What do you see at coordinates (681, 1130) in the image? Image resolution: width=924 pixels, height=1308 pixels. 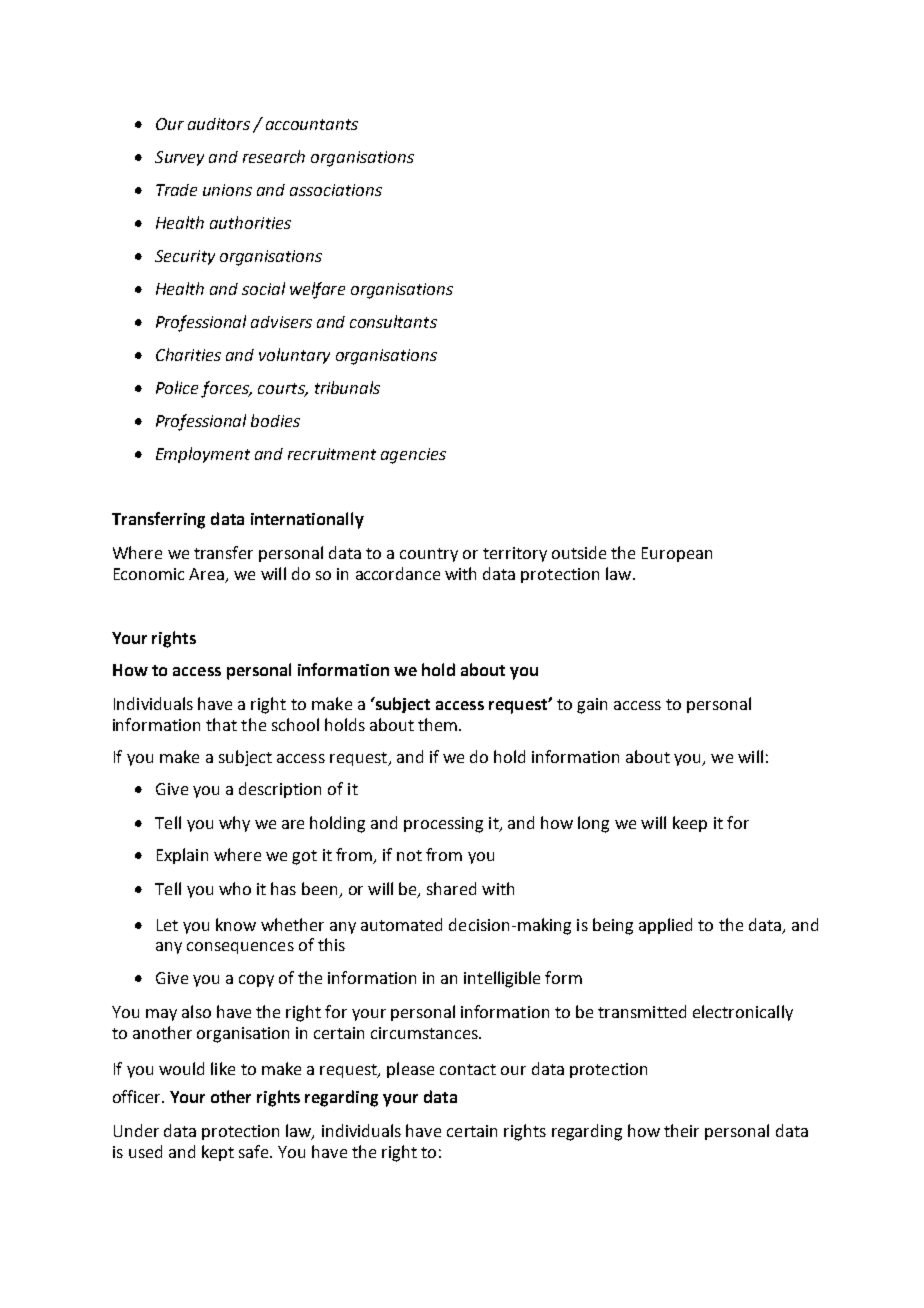 I see `their` at bounding box center [681, 1130].
